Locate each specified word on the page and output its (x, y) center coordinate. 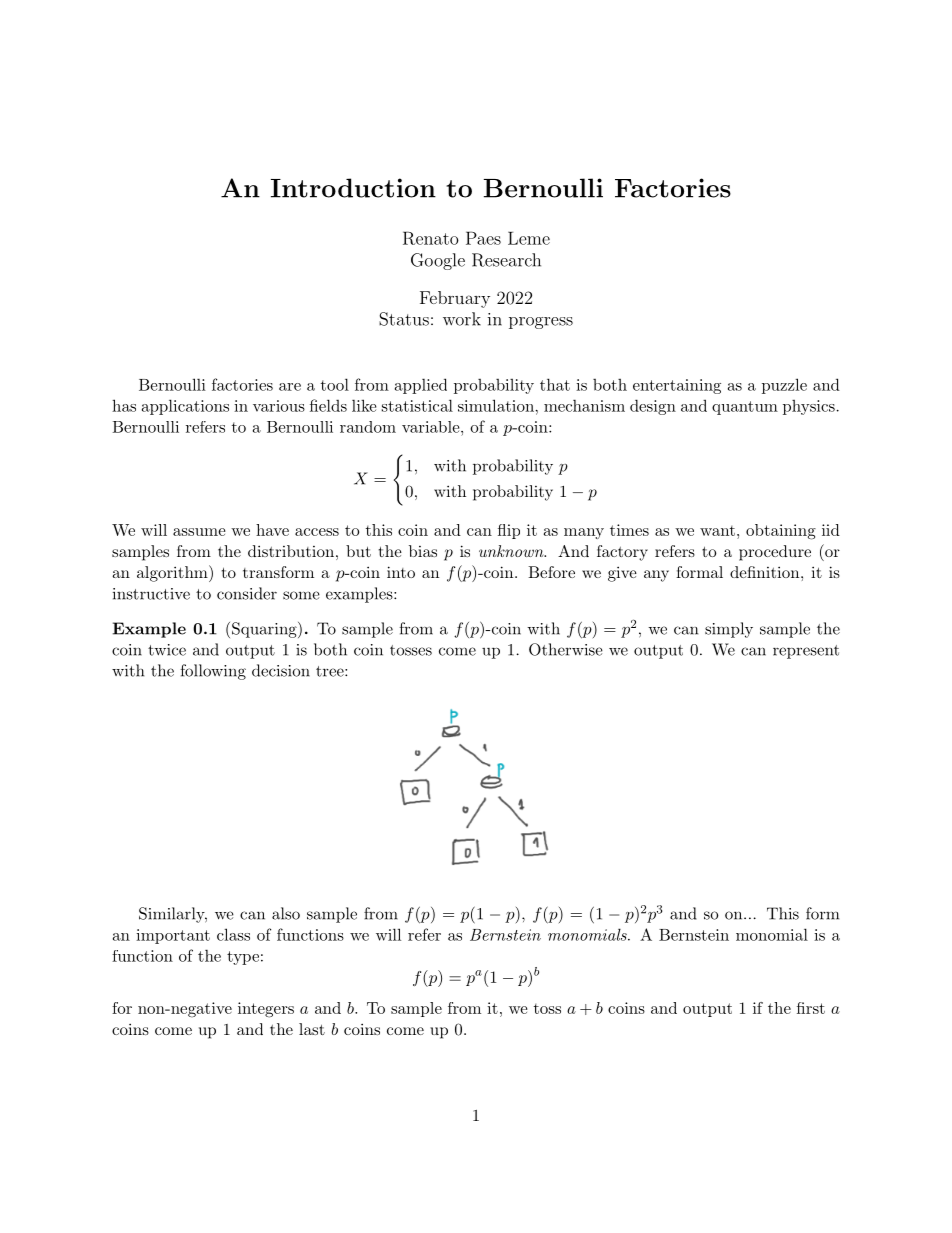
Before (551, 572)
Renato (431, 238)
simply (729, 630)
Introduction (353, 188)
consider (247, 593)
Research (506, 260)
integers (266, 1010)
